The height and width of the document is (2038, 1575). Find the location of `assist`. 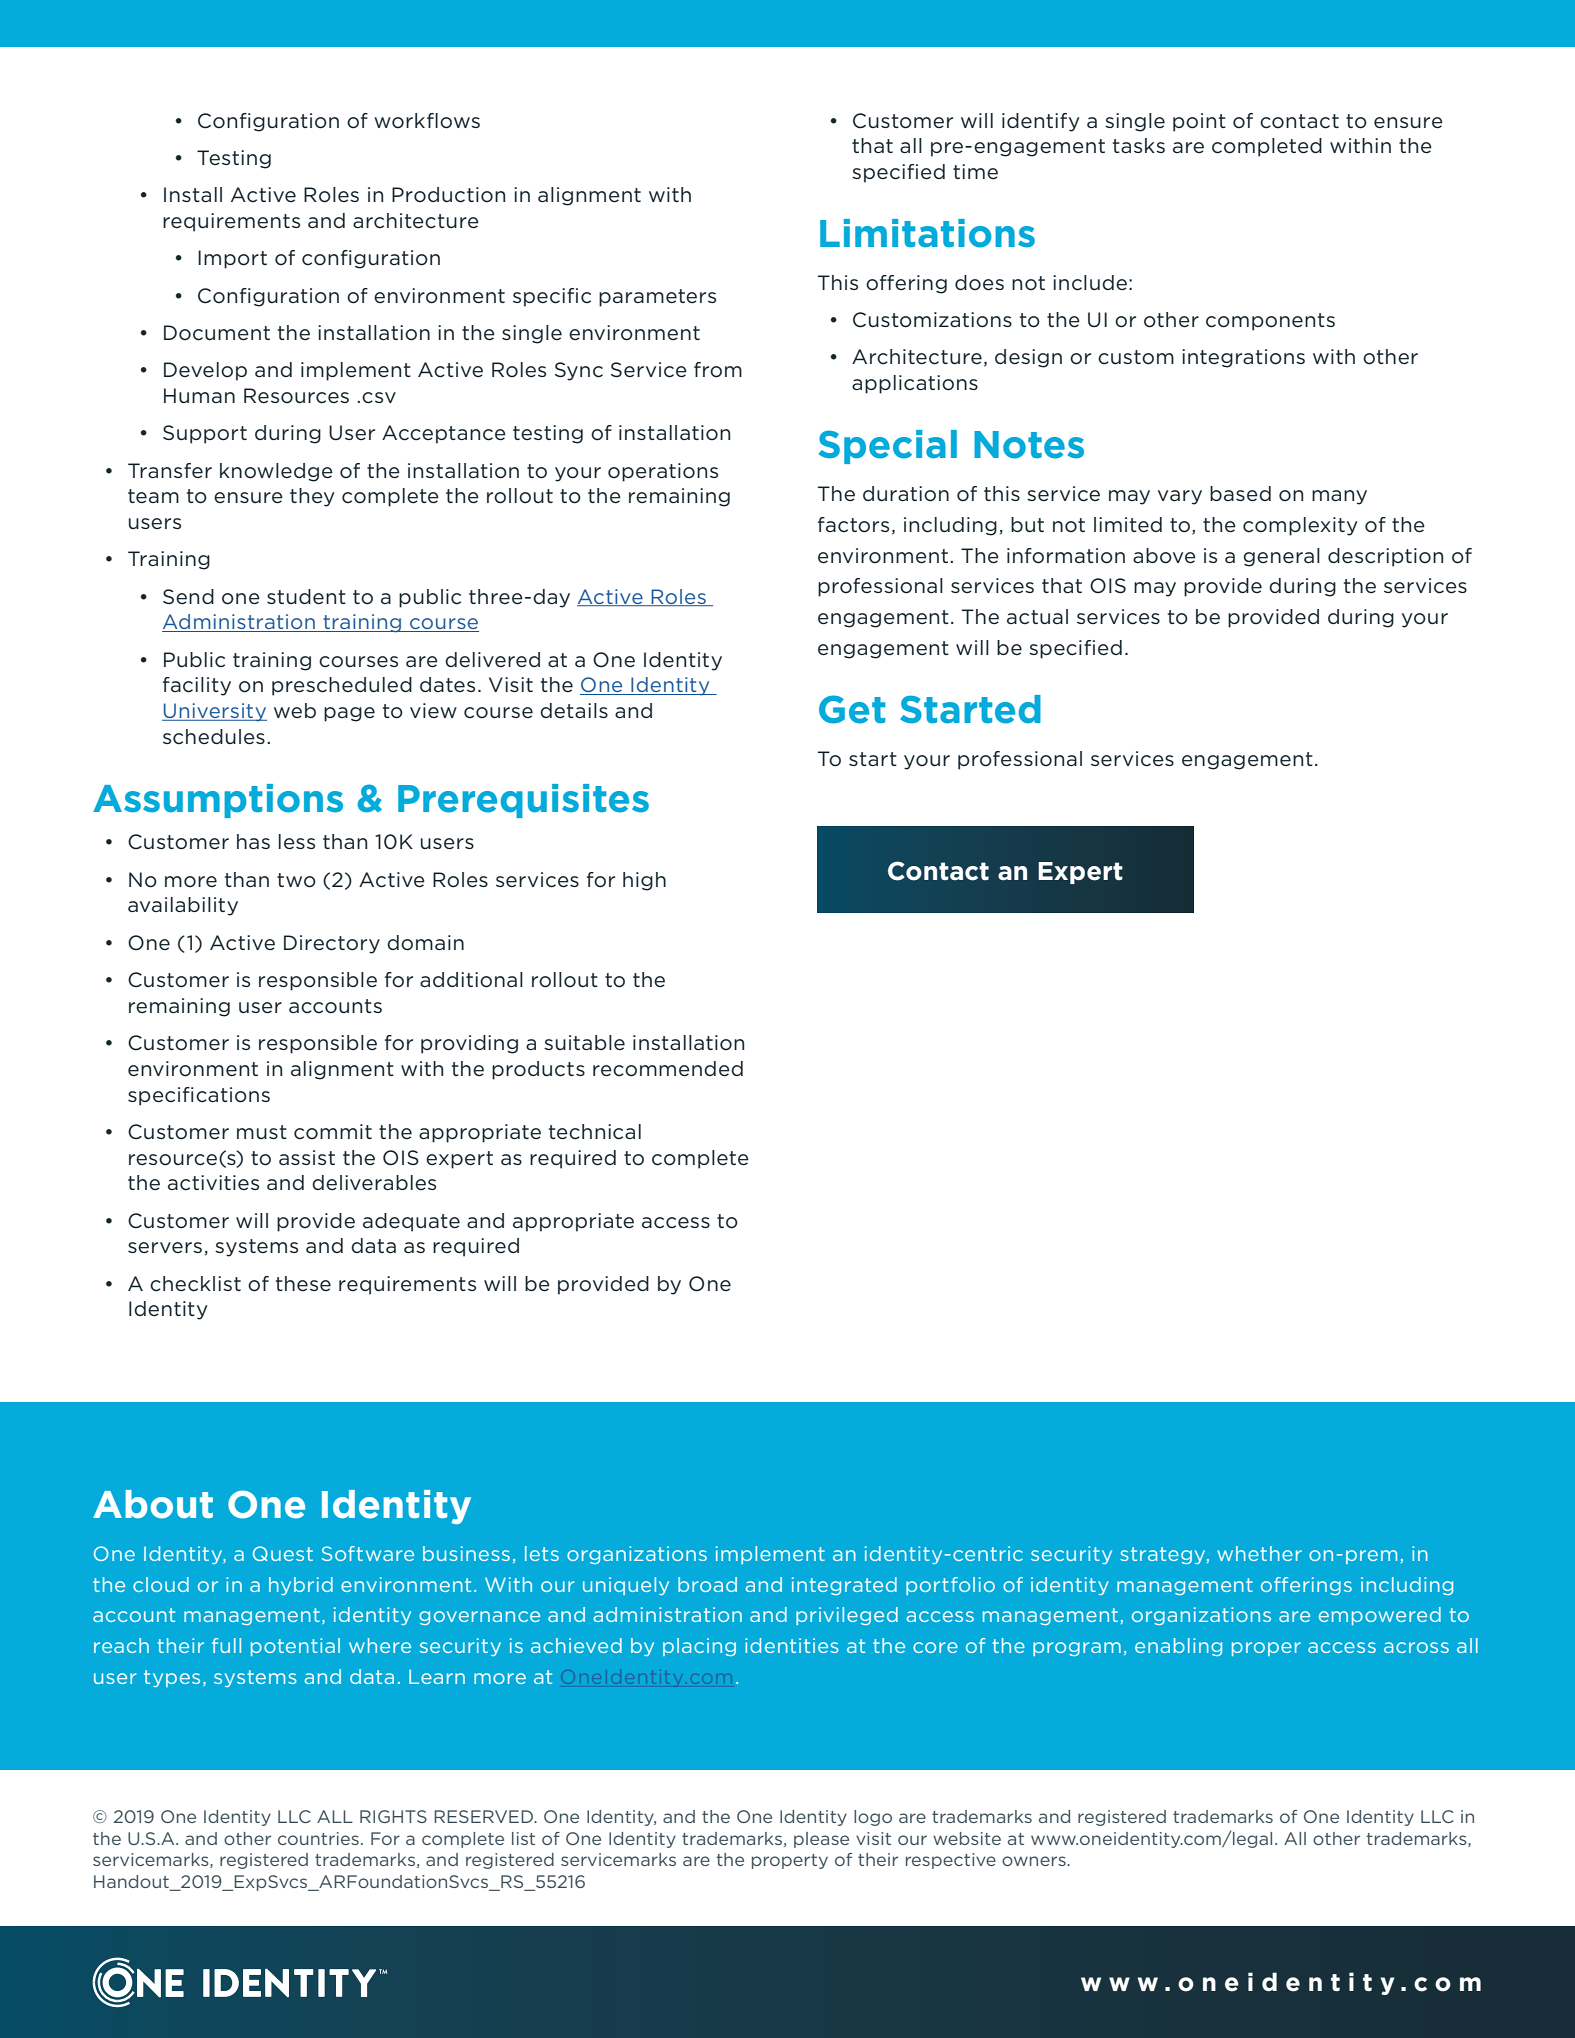

assist is located at coordinates (307, 1157).
